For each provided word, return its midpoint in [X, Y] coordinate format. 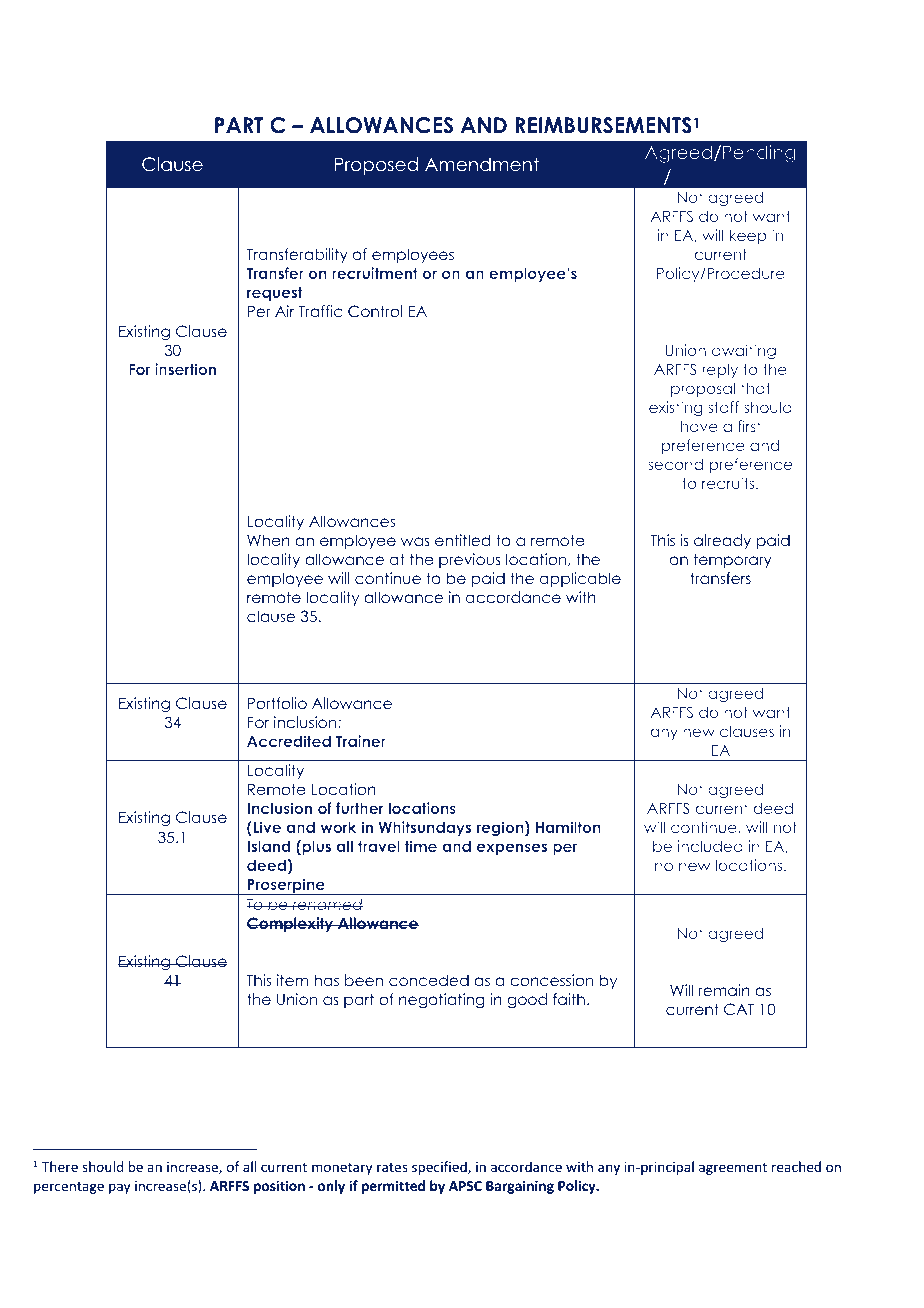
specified [440, 1168]
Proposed [376, 166]
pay [119, 1188]
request [275, 293]
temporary [733, 560]
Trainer [361, 741]
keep [748, 236]
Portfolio [277, 703]
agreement [733, 1169]
